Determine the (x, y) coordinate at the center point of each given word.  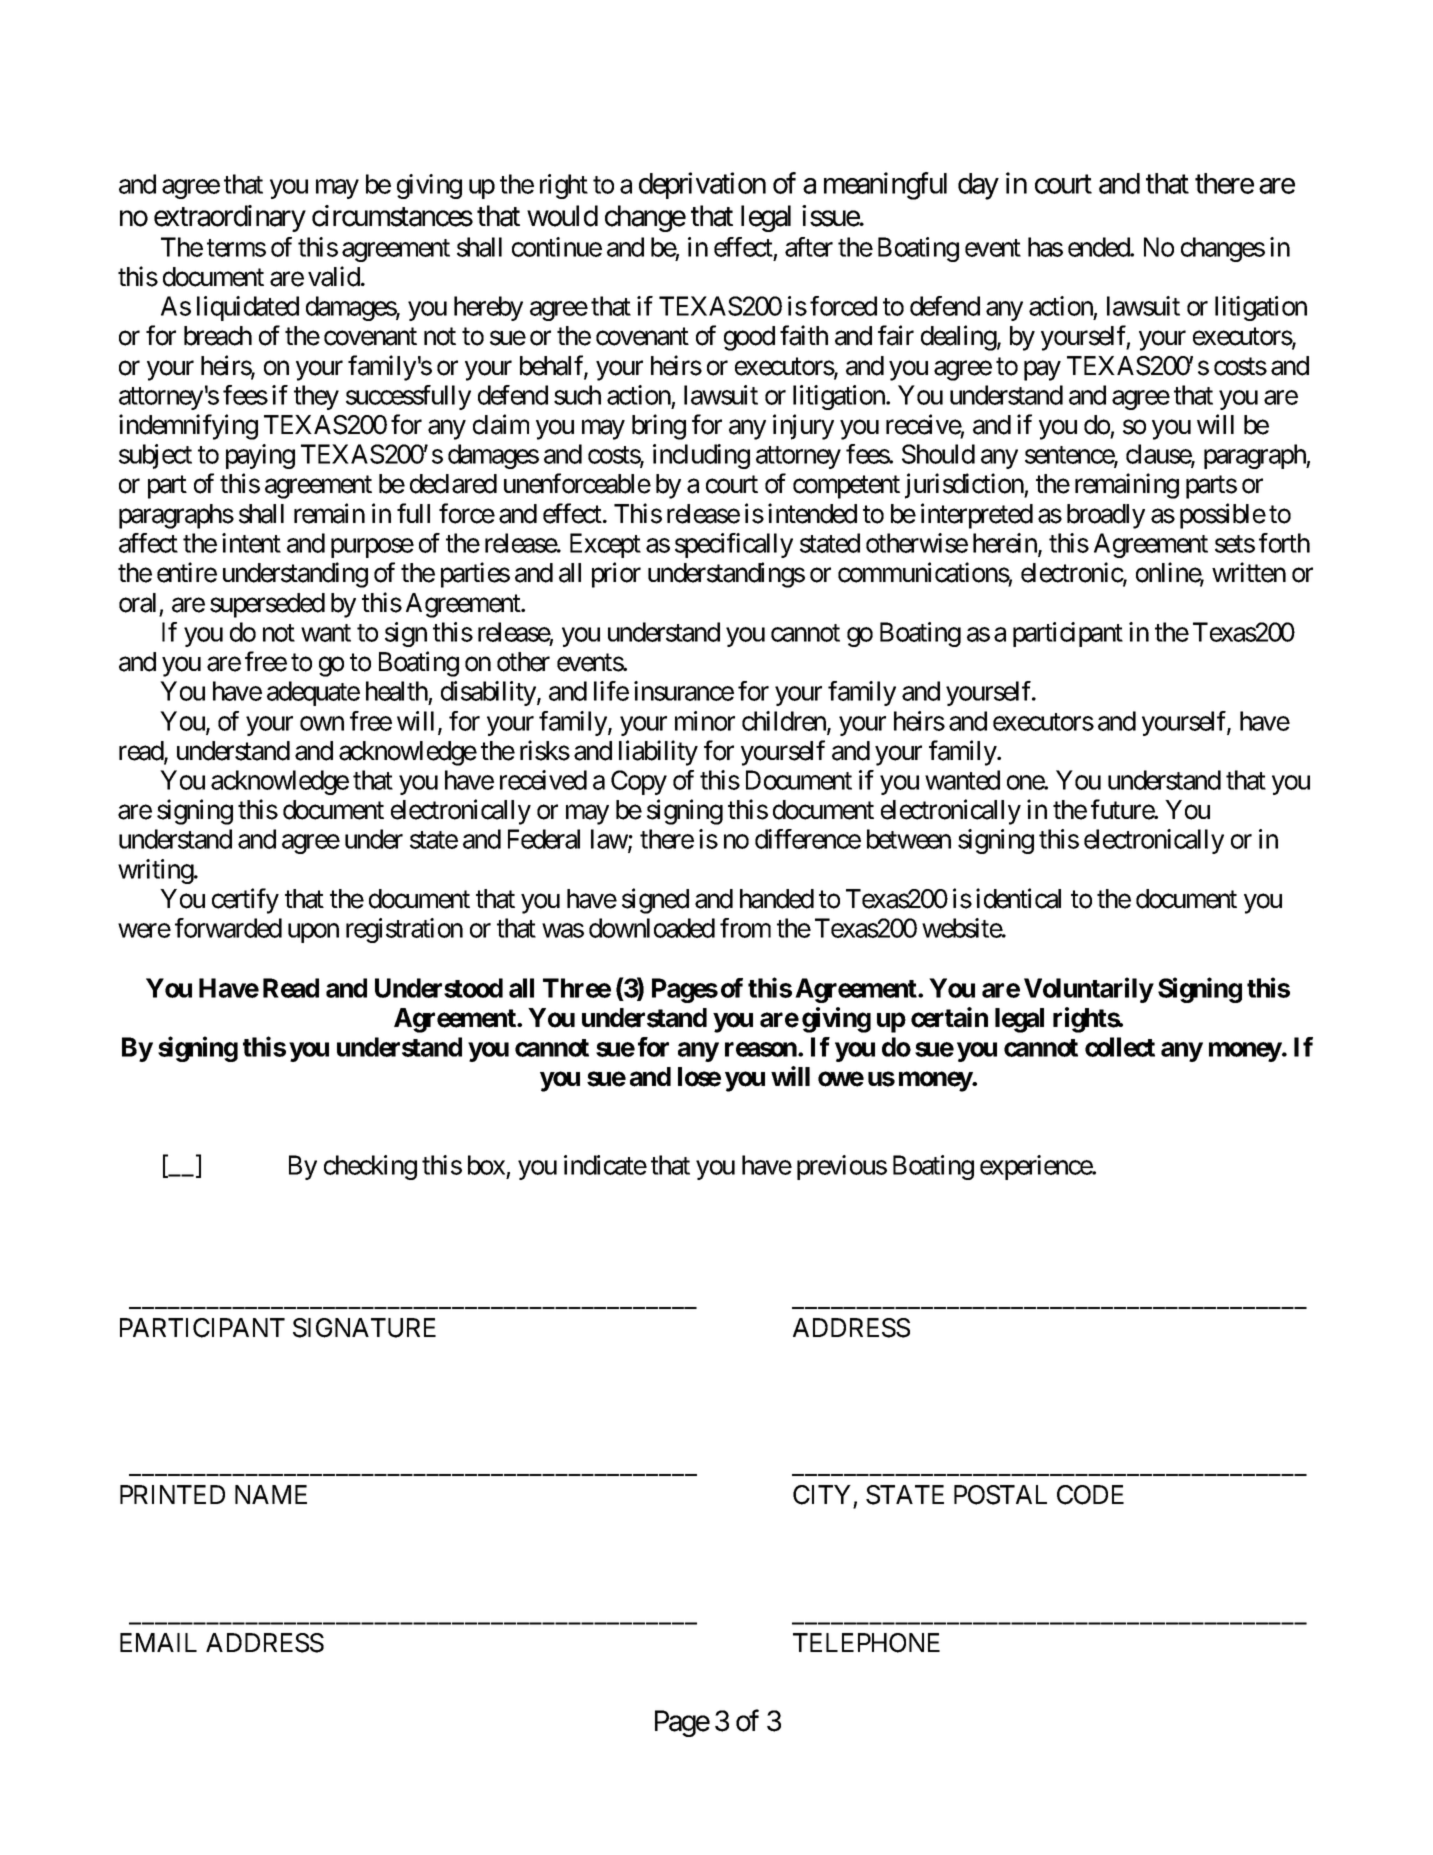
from (745, 928)
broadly (1106, 516)
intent (251, 543)
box (486, 1165)
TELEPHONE (866, 1643)
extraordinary (230, 218)
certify (245, 901)
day (978, 186)
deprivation (702, 185)
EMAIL (158, 1642)
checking (370, 1167)
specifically (734, 545)
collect (1120, 1047)
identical (1018, 898)
